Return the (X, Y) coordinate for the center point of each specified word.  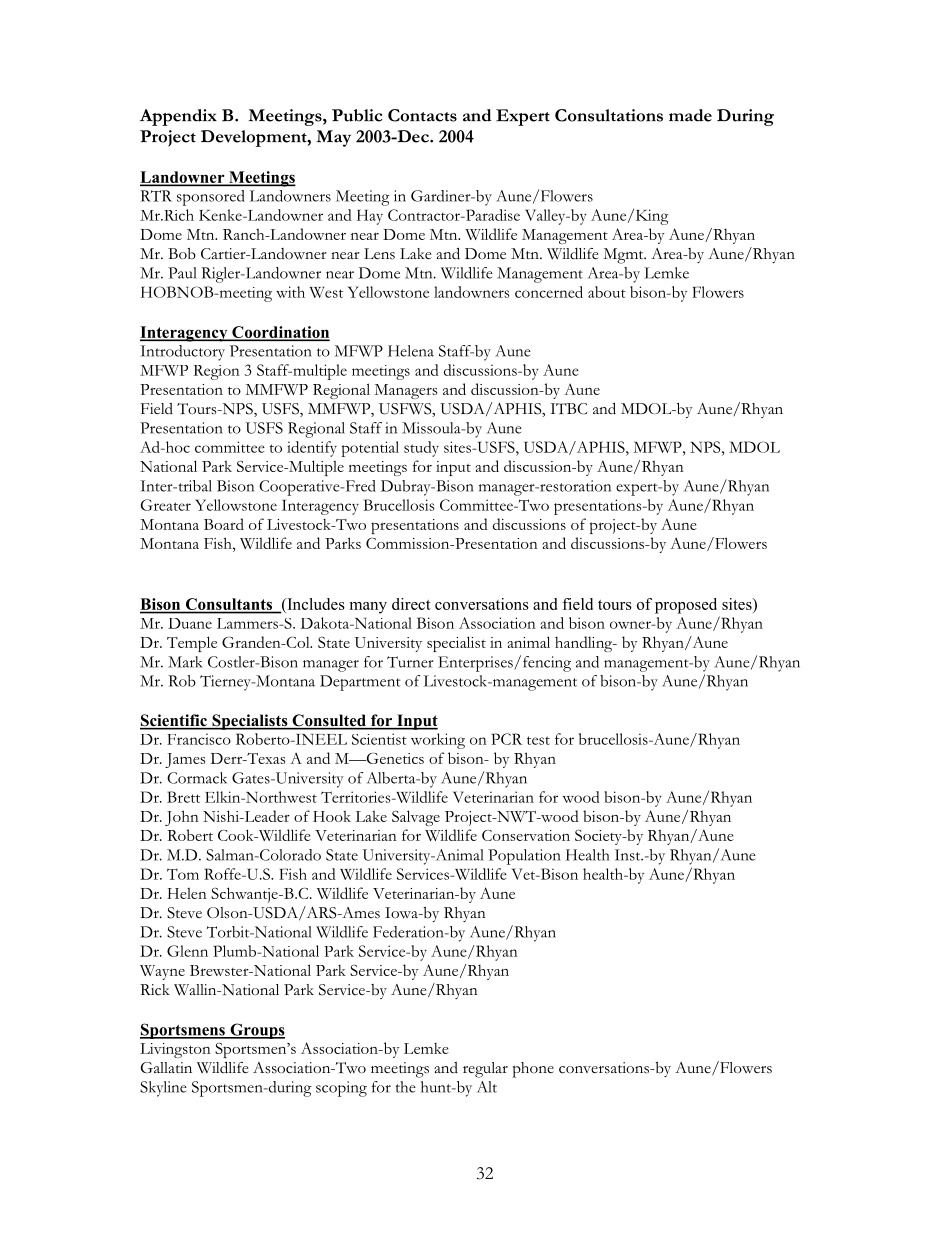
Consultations (609, 115)
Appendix (178, 117)
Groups (256, 1031)
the (405, 1087)
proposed (686, 606)
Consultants (228, 605)
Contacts (422, 115)
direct (411, 604)
